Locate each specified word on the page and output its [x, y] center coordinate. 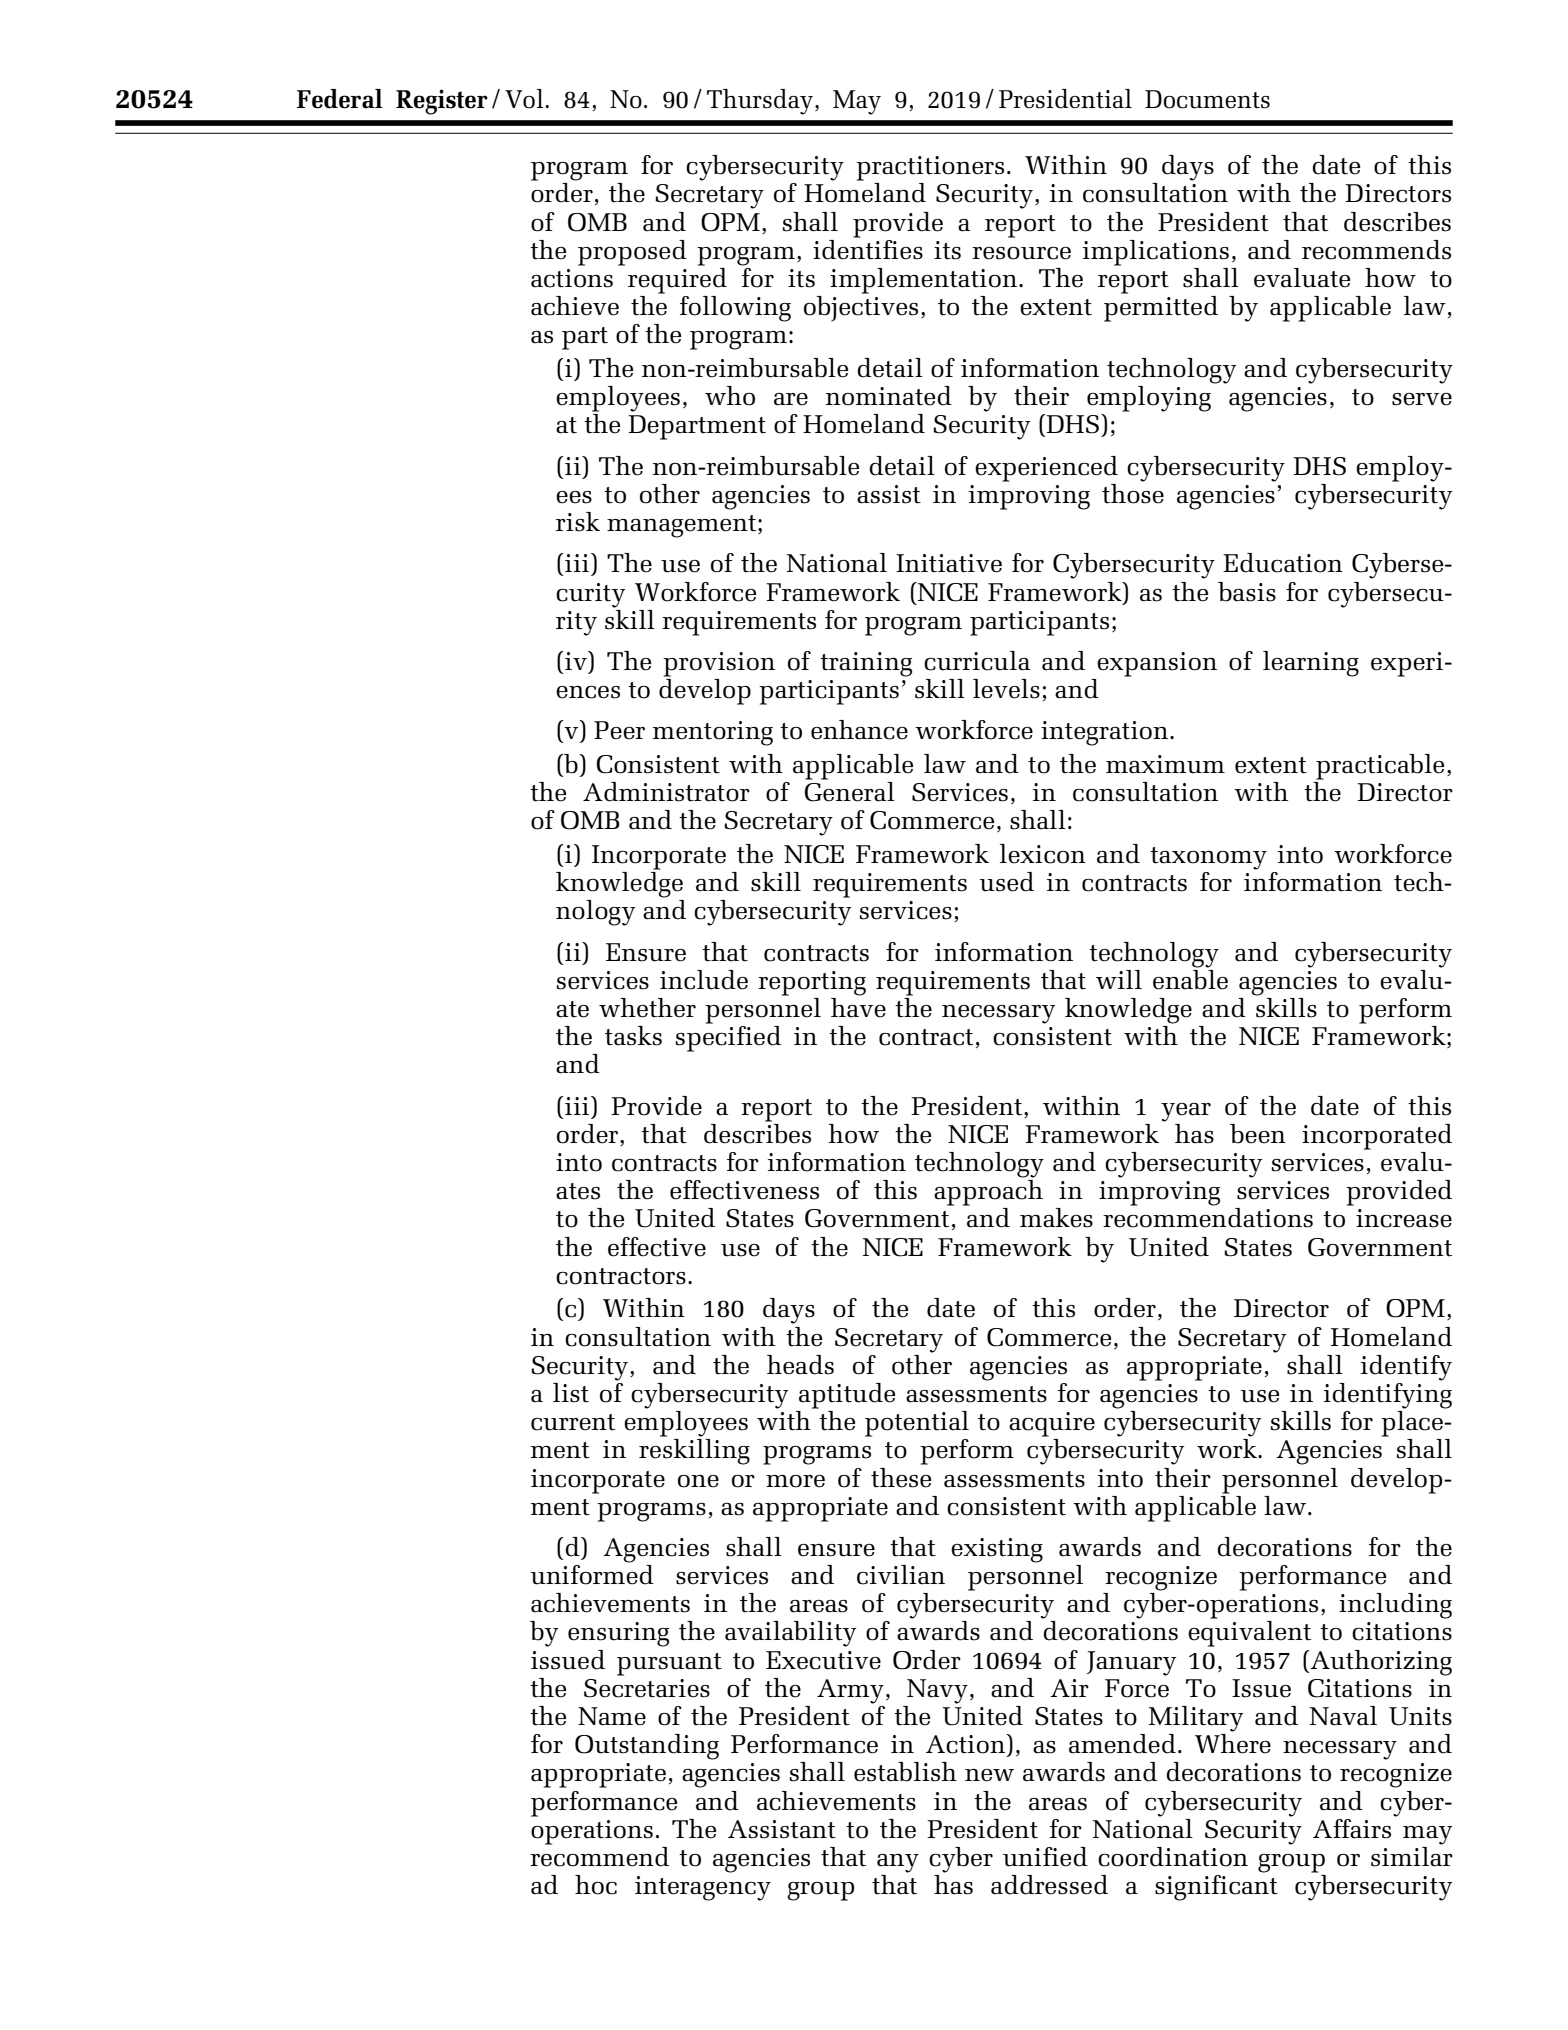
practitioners [930, 168]
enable [1190, 978]
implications [1156, 253]
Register [442, 102]
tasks [633, 1036]
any [898, 1863]
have [858, 1006]
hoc [596, 1885]
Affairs [1352, 1829]
